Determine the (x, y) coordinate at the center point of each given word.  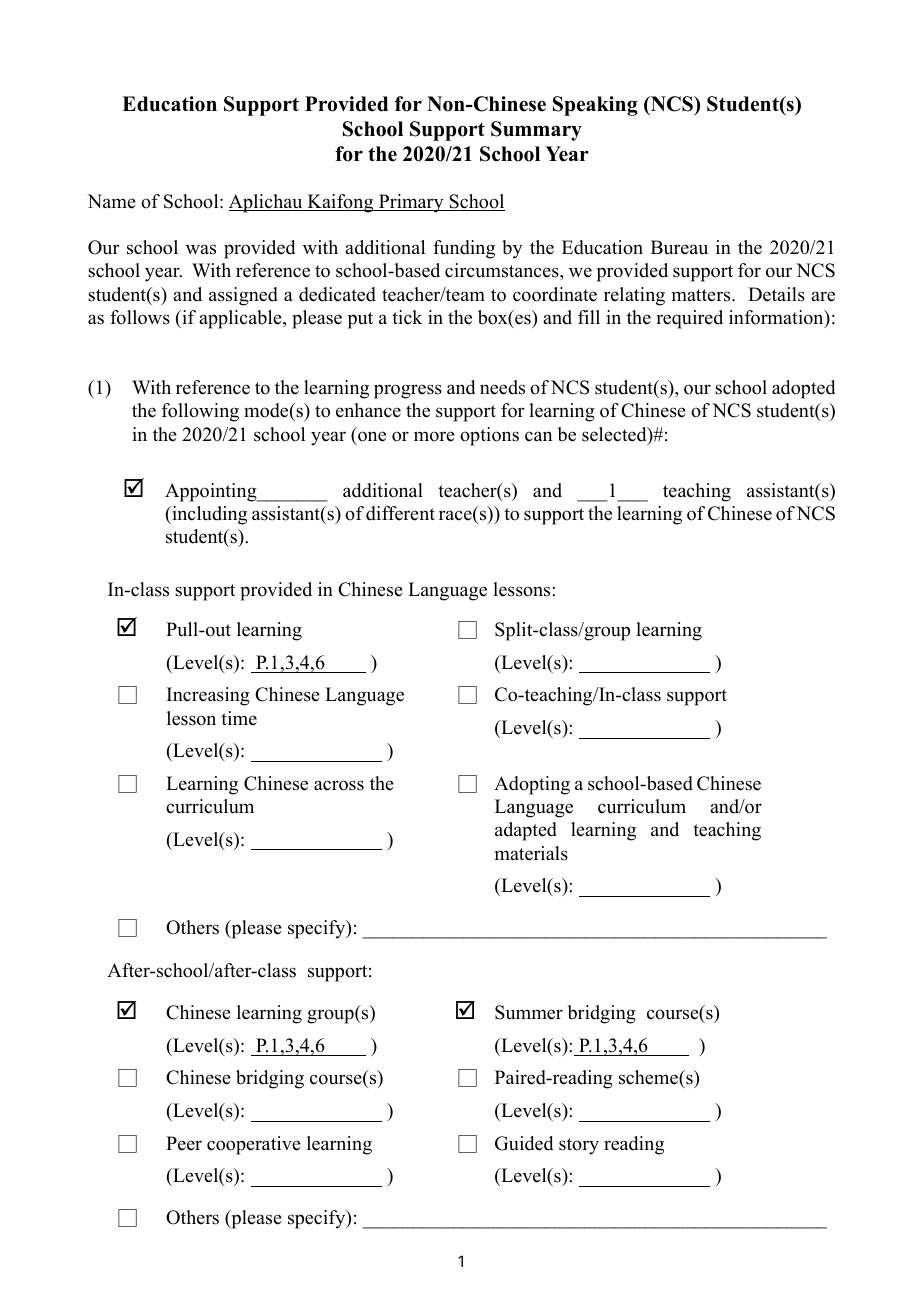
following (200, 412)
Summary (536, 131)
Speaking (595, 106)
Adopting (532, 785)
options (489, 436)
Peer (184, 1143)
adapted (526, 831)
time (239, 718)
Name (112, 201)
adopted (803, 389)
